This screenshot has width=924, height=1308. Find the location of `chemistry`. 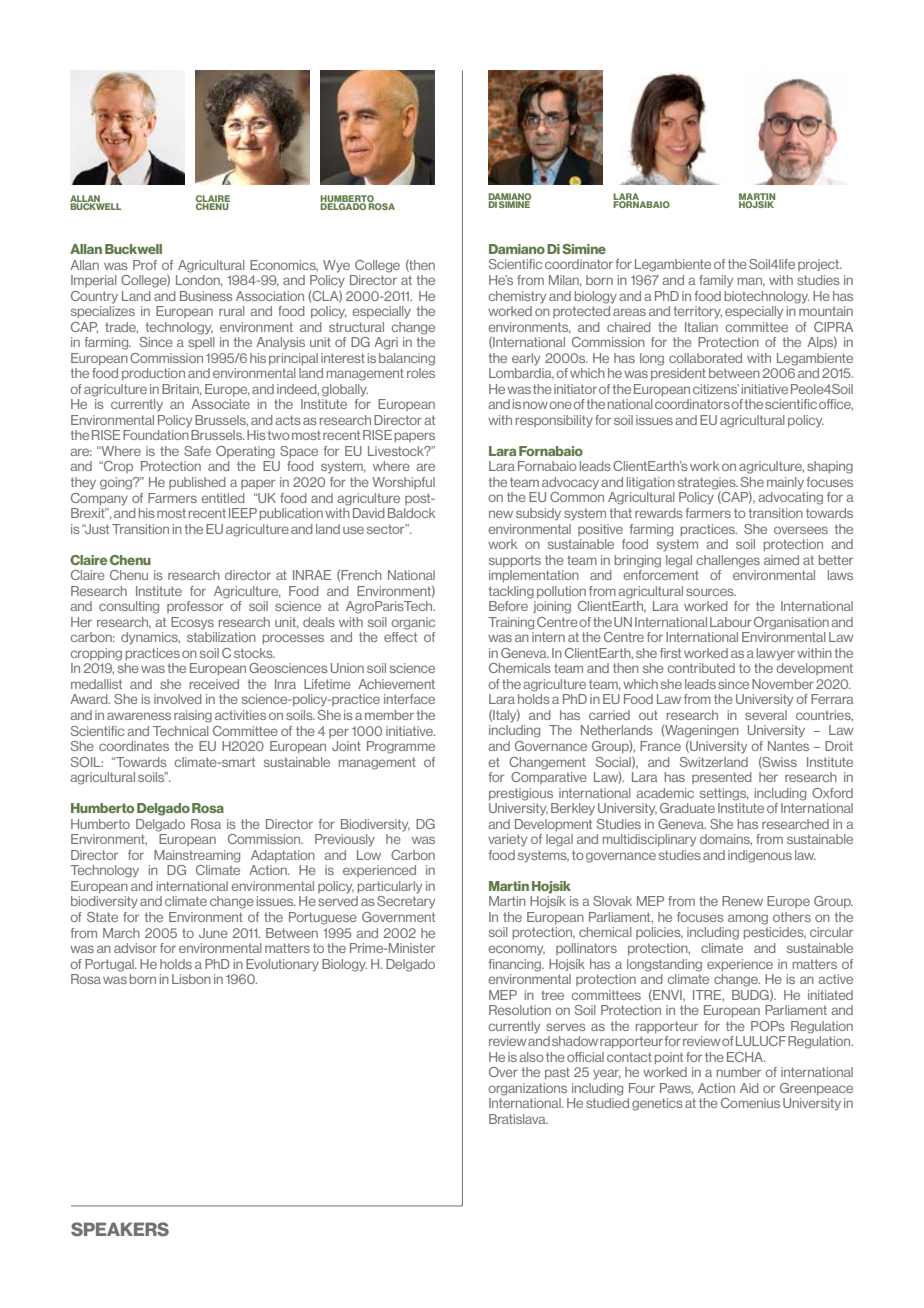

chemistry is located at coordinates (517, 297).
